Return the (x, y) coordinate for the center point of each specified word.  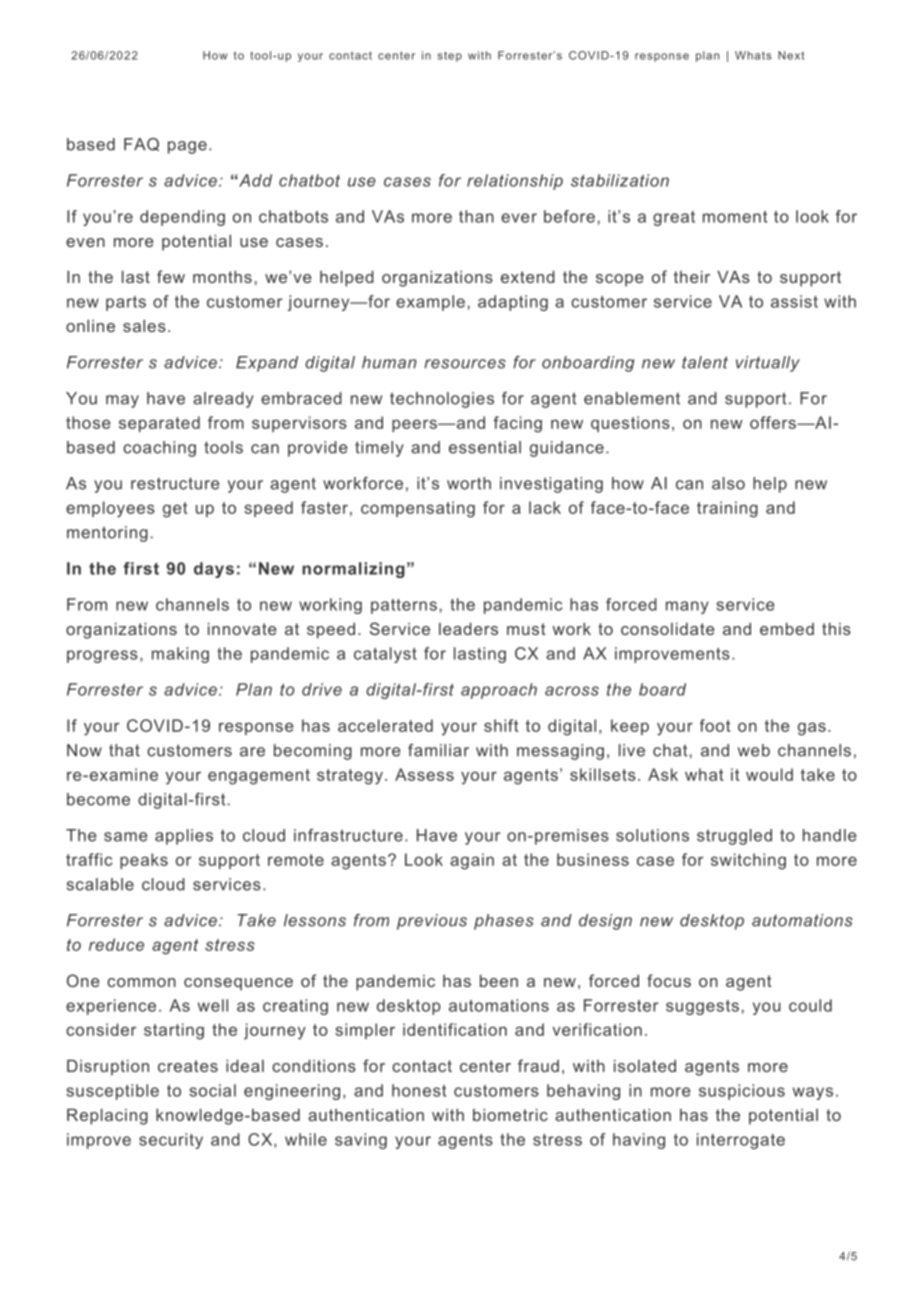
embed (787, 629)
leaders (468, 629)
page (187, 147)
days (214, 570)
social (212, 1090)
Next (791, 55)
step (450, 56)
